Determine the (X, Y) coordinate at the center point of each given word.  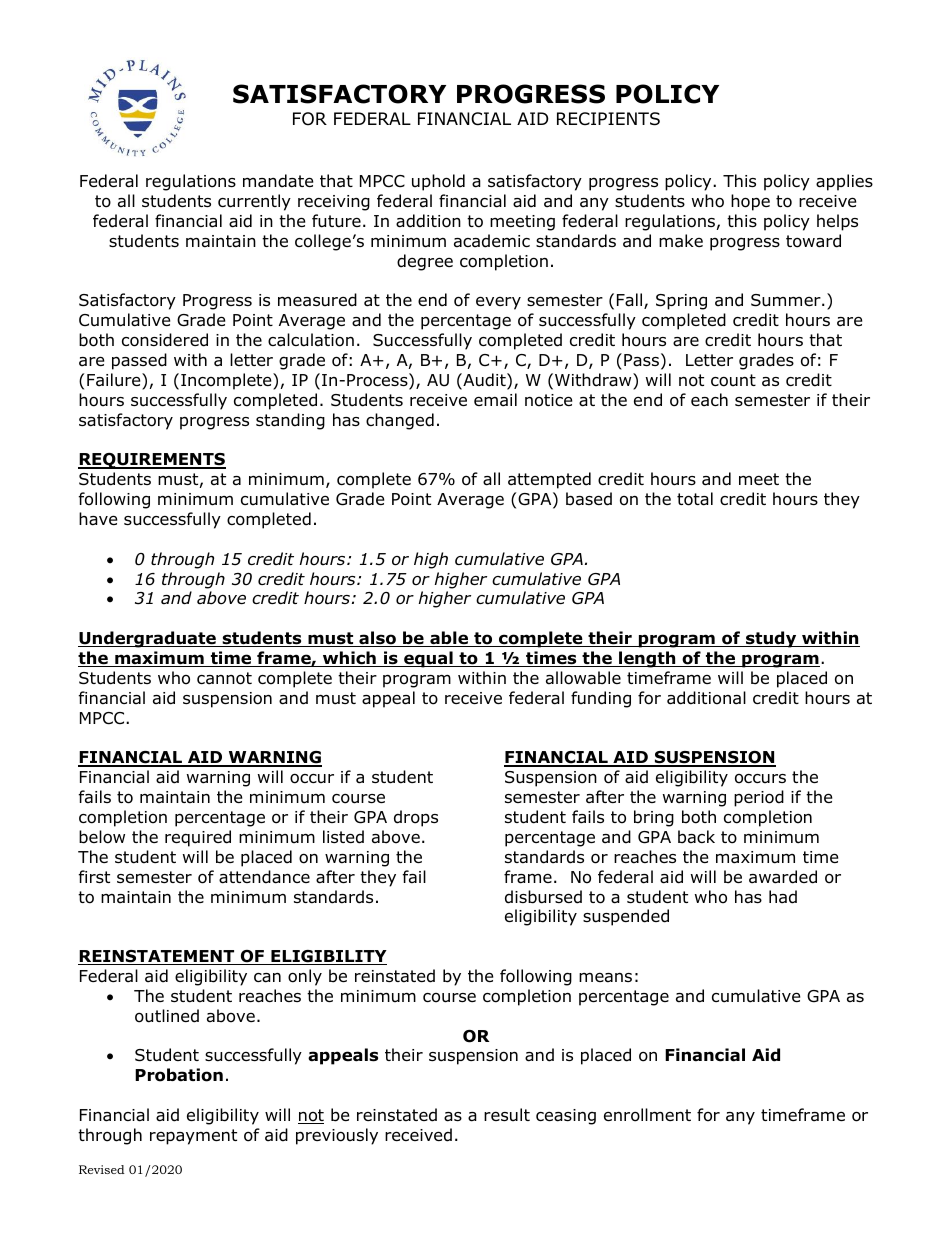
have (98, 519)
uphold (438, 182)
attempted (549, 480)
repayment (193, 1137)
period (759, 798)
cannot (224, 678)
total (695, 499)
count (733, 380)
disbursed (543, 897)
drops (416, 818)
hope (750, 202)
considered (165, 340)
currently (254, 202)
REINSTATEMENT (157, 957)
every (498, 303)
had (783, 897)
